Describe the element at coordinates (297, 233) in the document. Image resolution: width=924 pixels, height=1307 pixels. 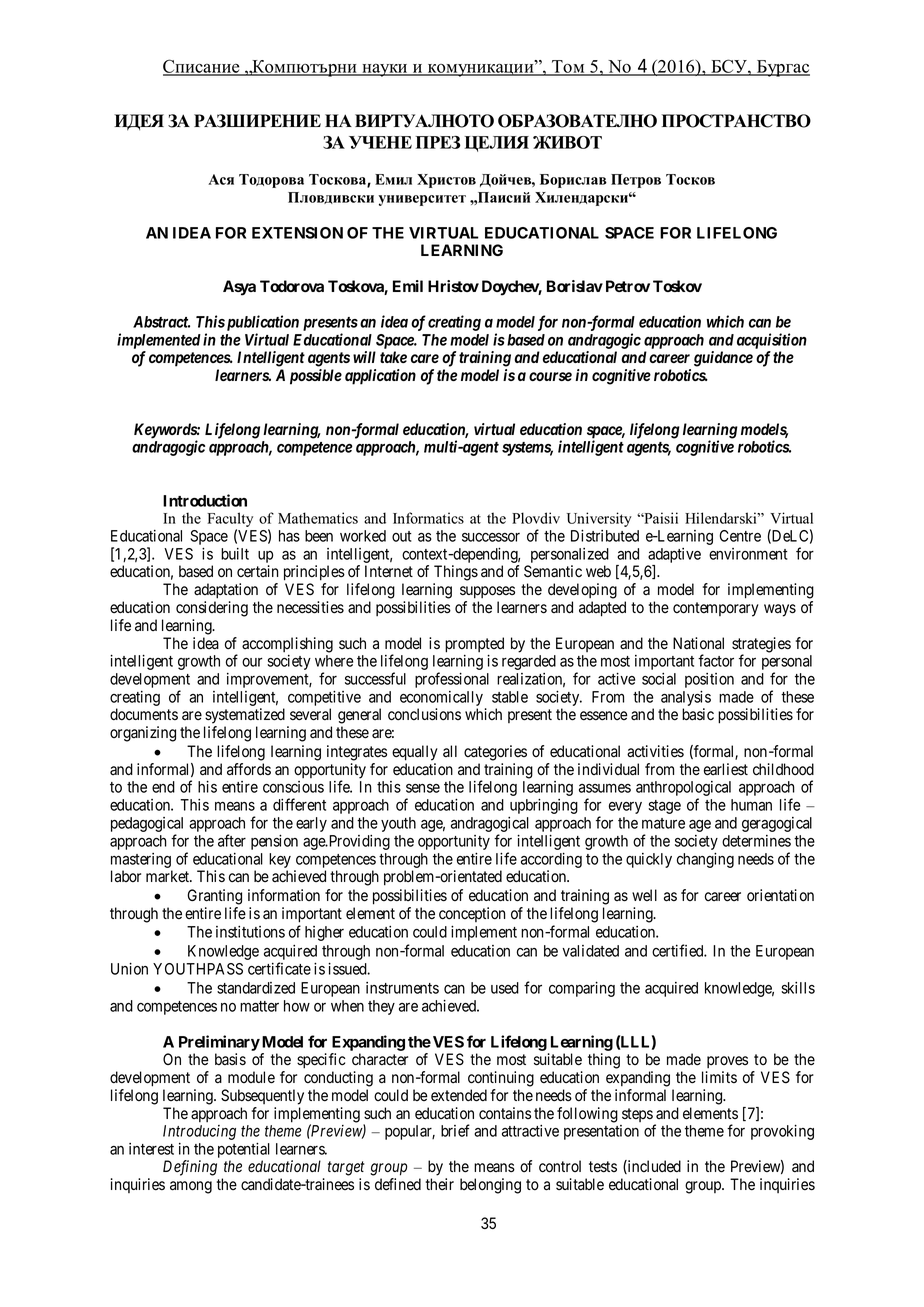
I see `EXTENSION` at that location.
